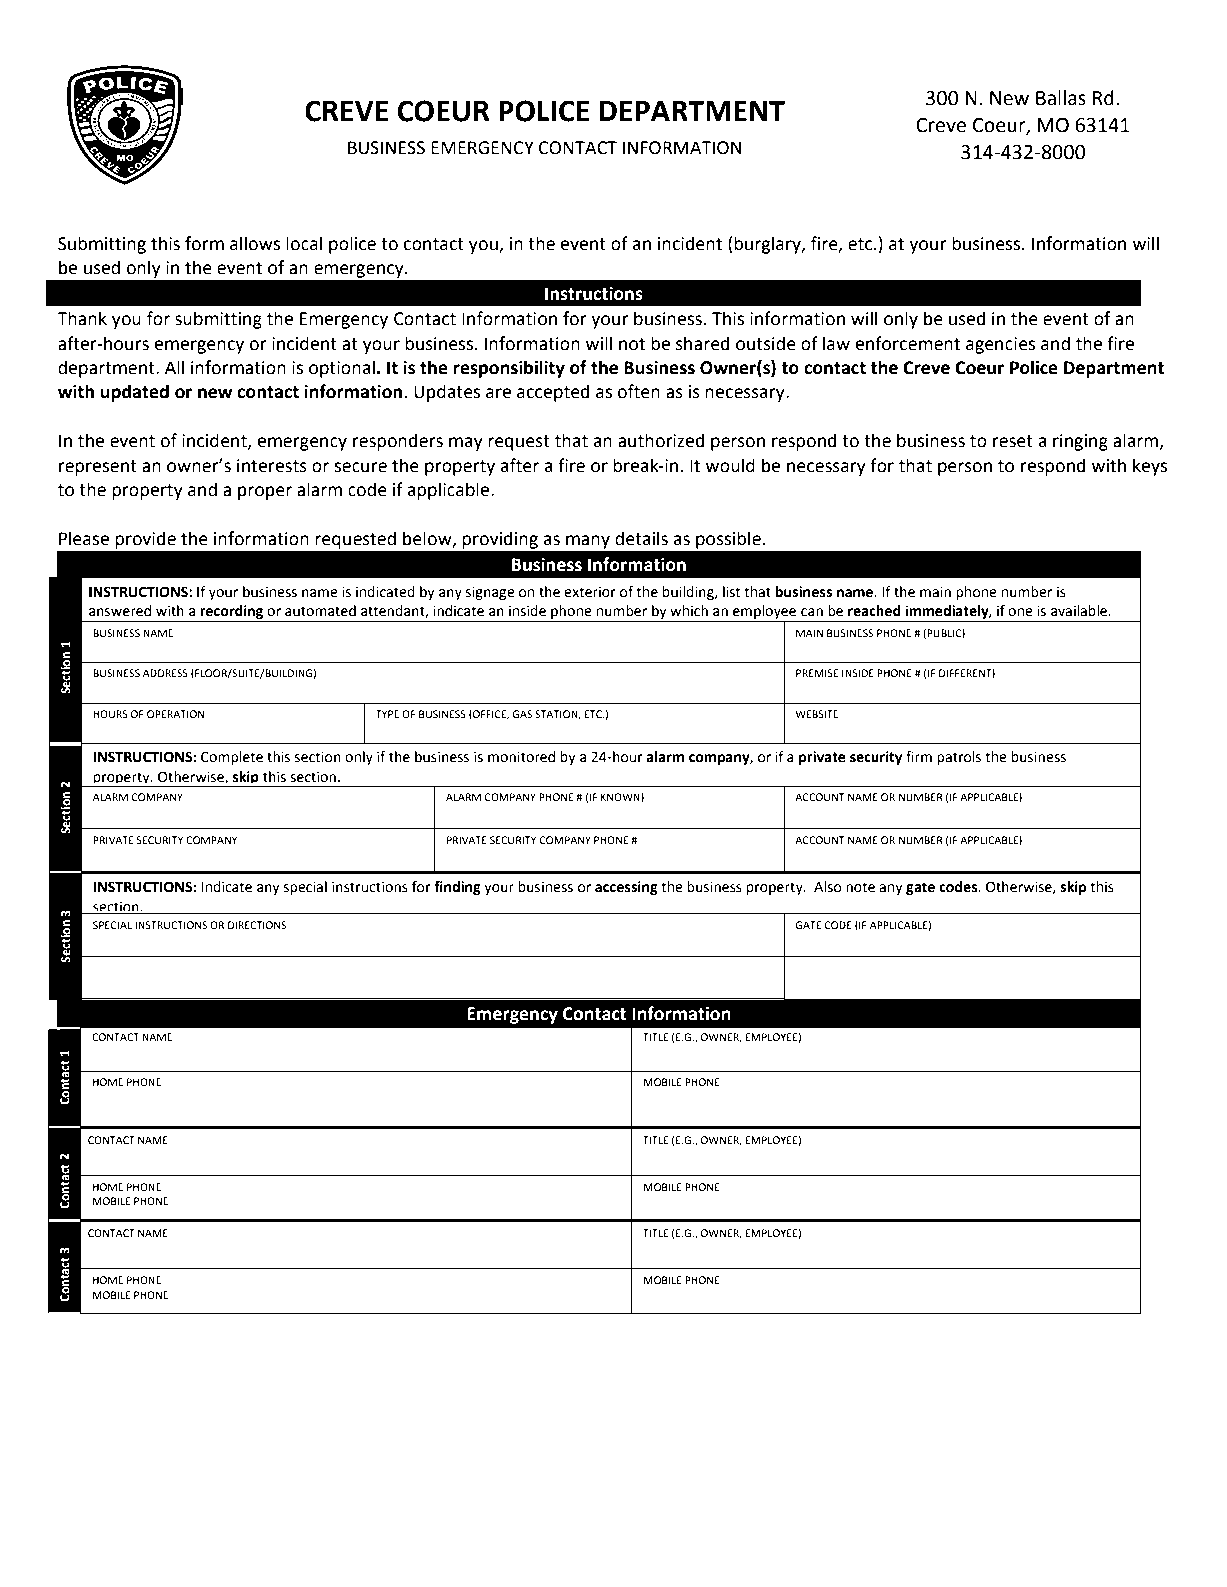 The image size is (1227, 1587). I want to click on allows, so click(255, 243).
